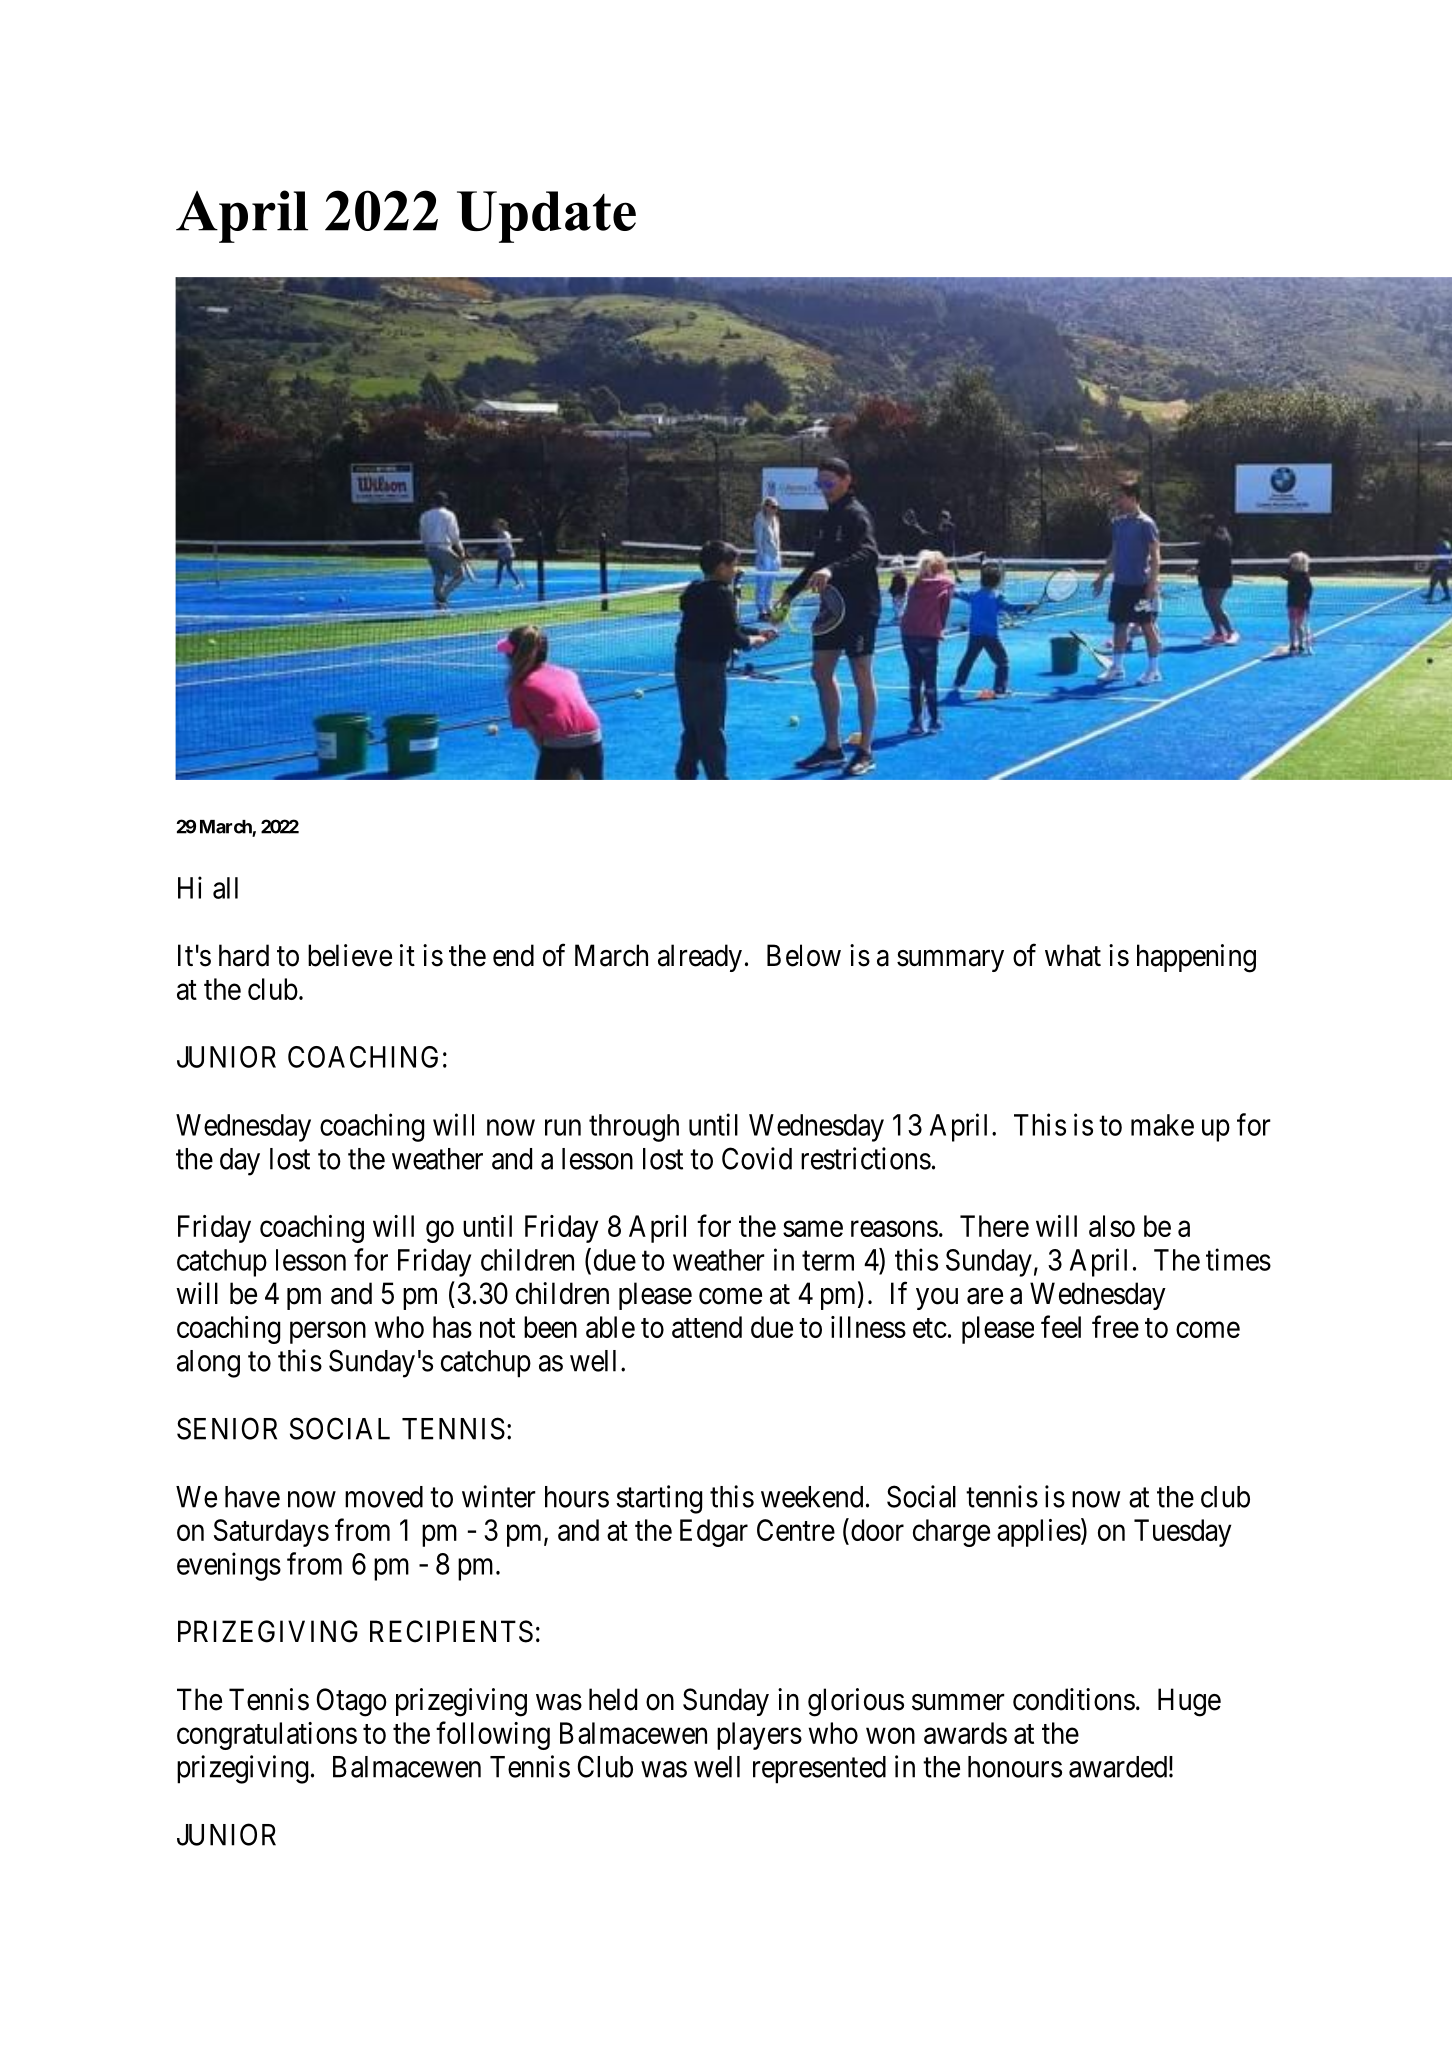  I want to click on person, so click(328, 1333).
